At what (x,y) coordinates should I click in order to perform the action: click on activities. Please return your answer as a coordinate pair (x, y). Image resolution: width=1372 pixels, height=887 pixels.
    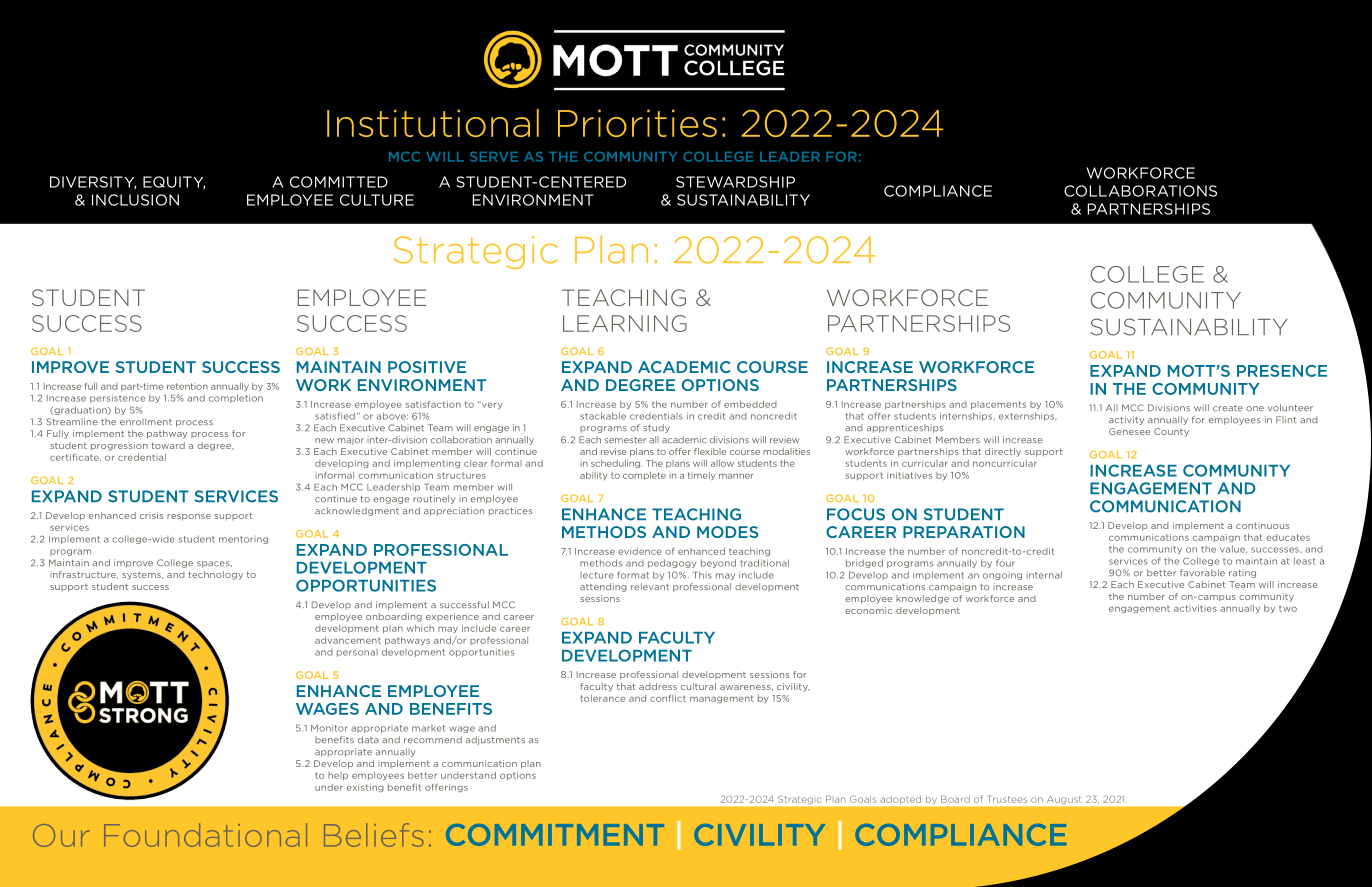
    Looking at the image, I should click on (1195, 608).
